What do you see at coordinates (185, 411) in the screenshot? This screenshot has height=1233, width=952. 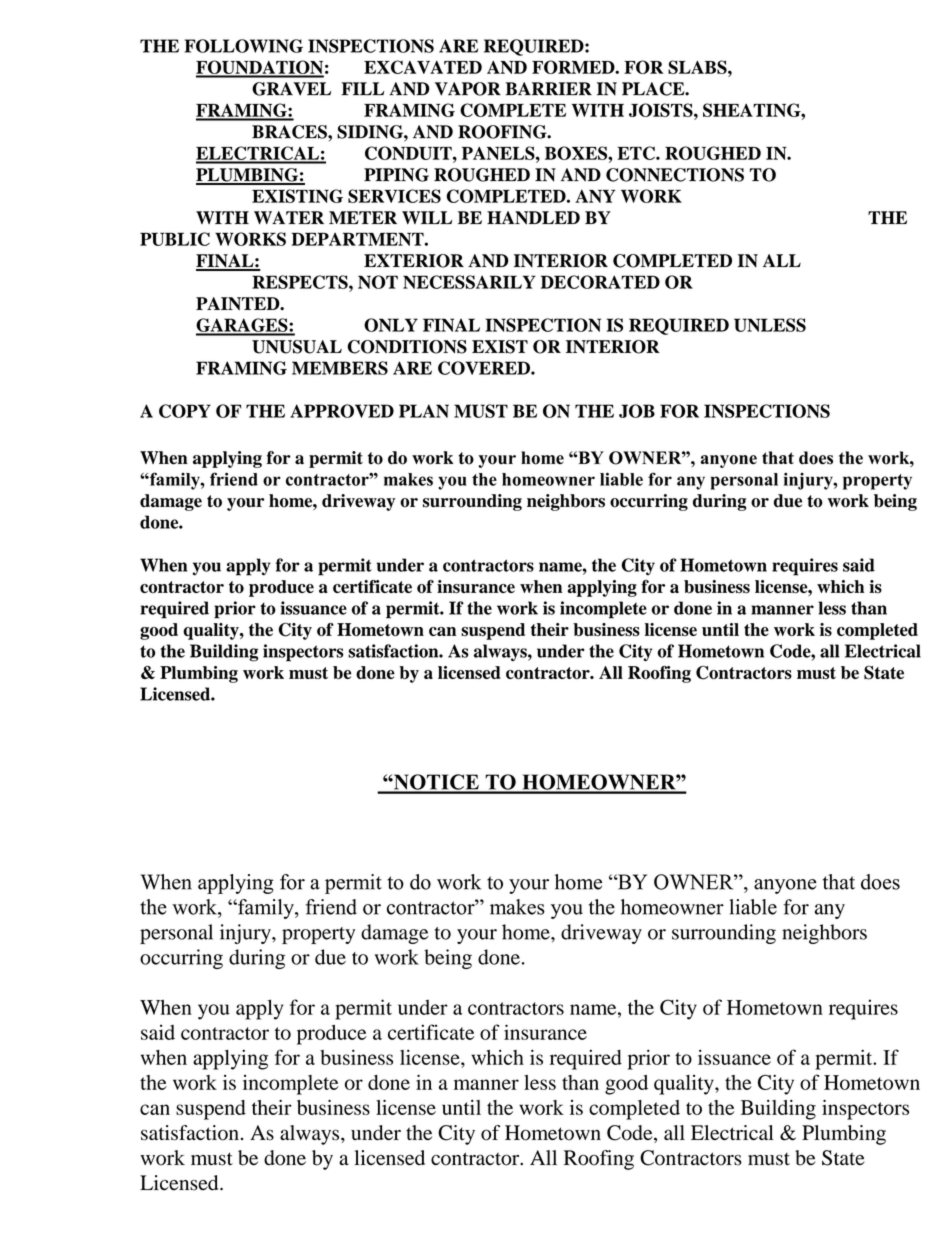 I see `COPY` at bounding box center [185, 411].
